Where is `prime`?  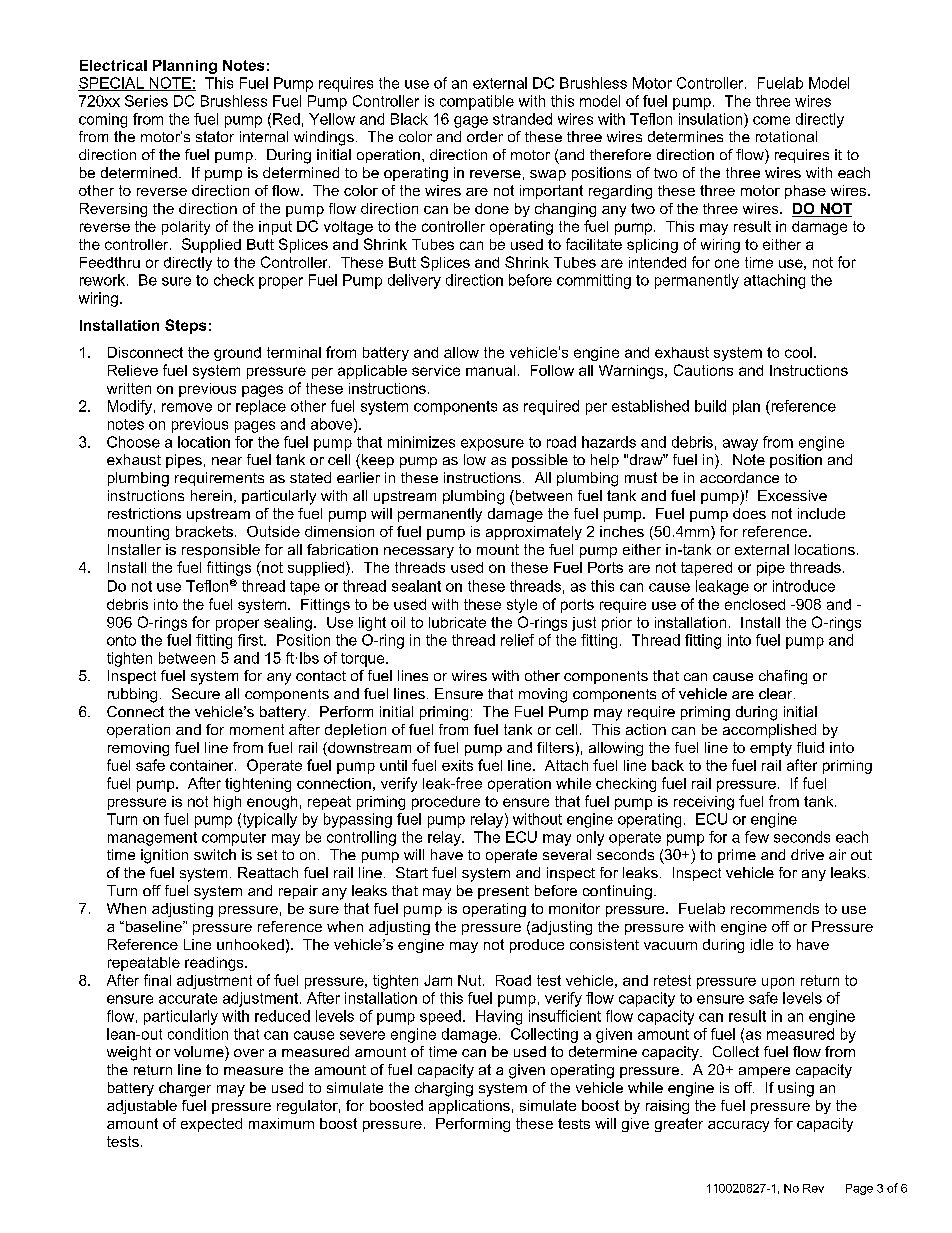 prime is located at coordinates (737, 856).
